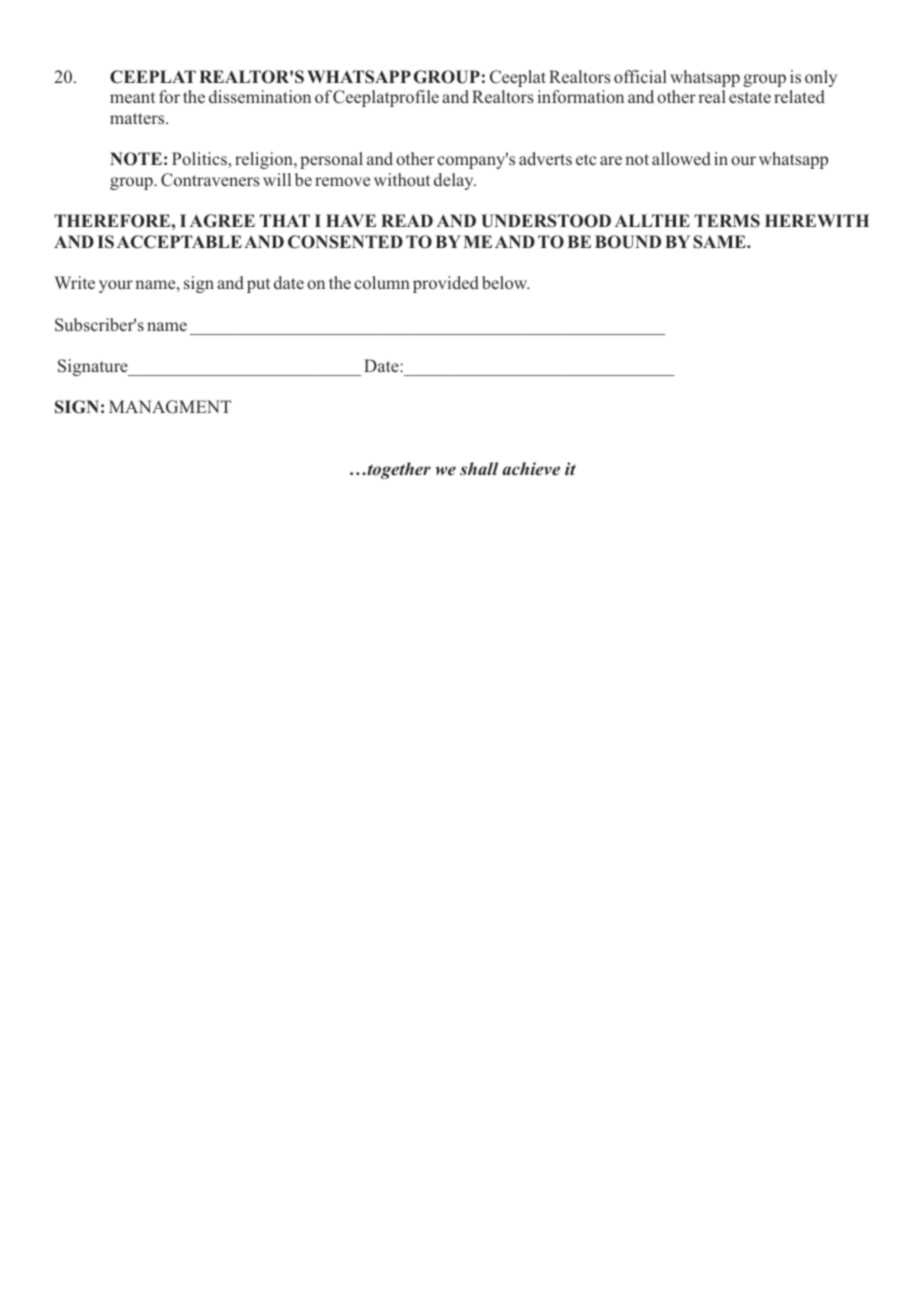 Image resolution: width=924 pixels, height=1308 pixels. I want to click on information, so click(580, 96).
